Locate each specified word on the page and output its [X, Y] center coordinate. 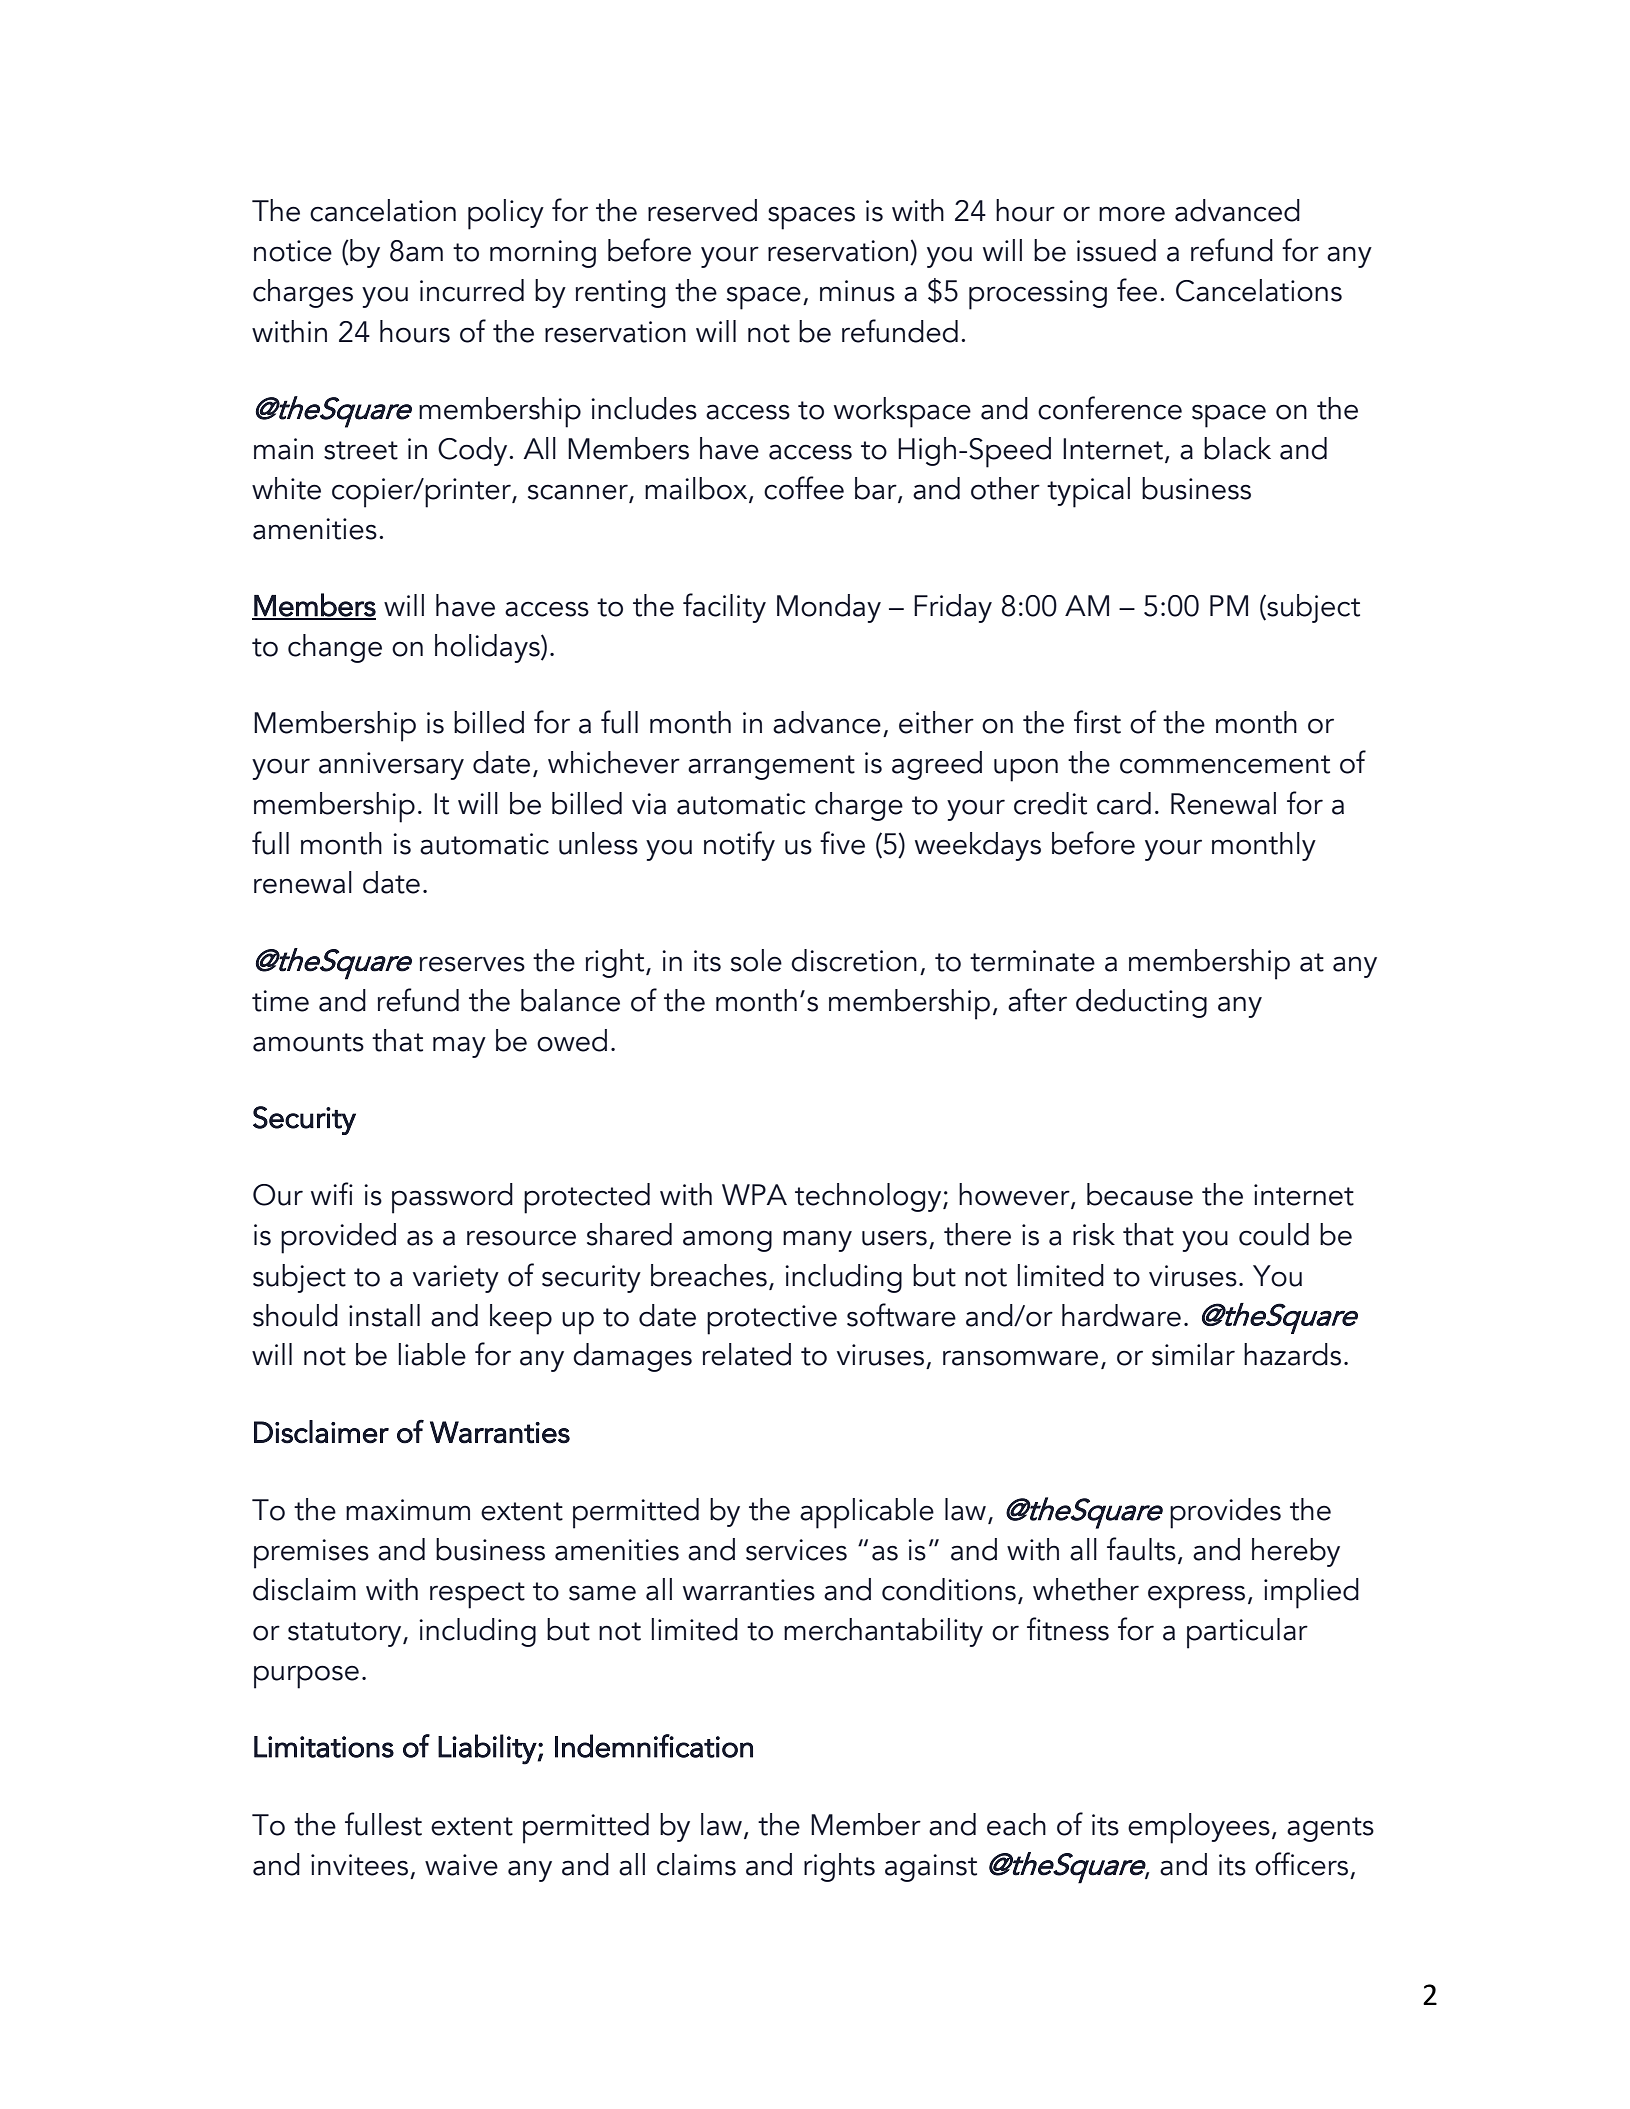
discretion [854, 960]
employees [1199, 1828]
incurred [472, 290]
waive [461, 1865]
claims [696, 1864]
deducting [1141, 1003]
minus [857, 291]
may [459, 1047]
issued [1116, 250]
